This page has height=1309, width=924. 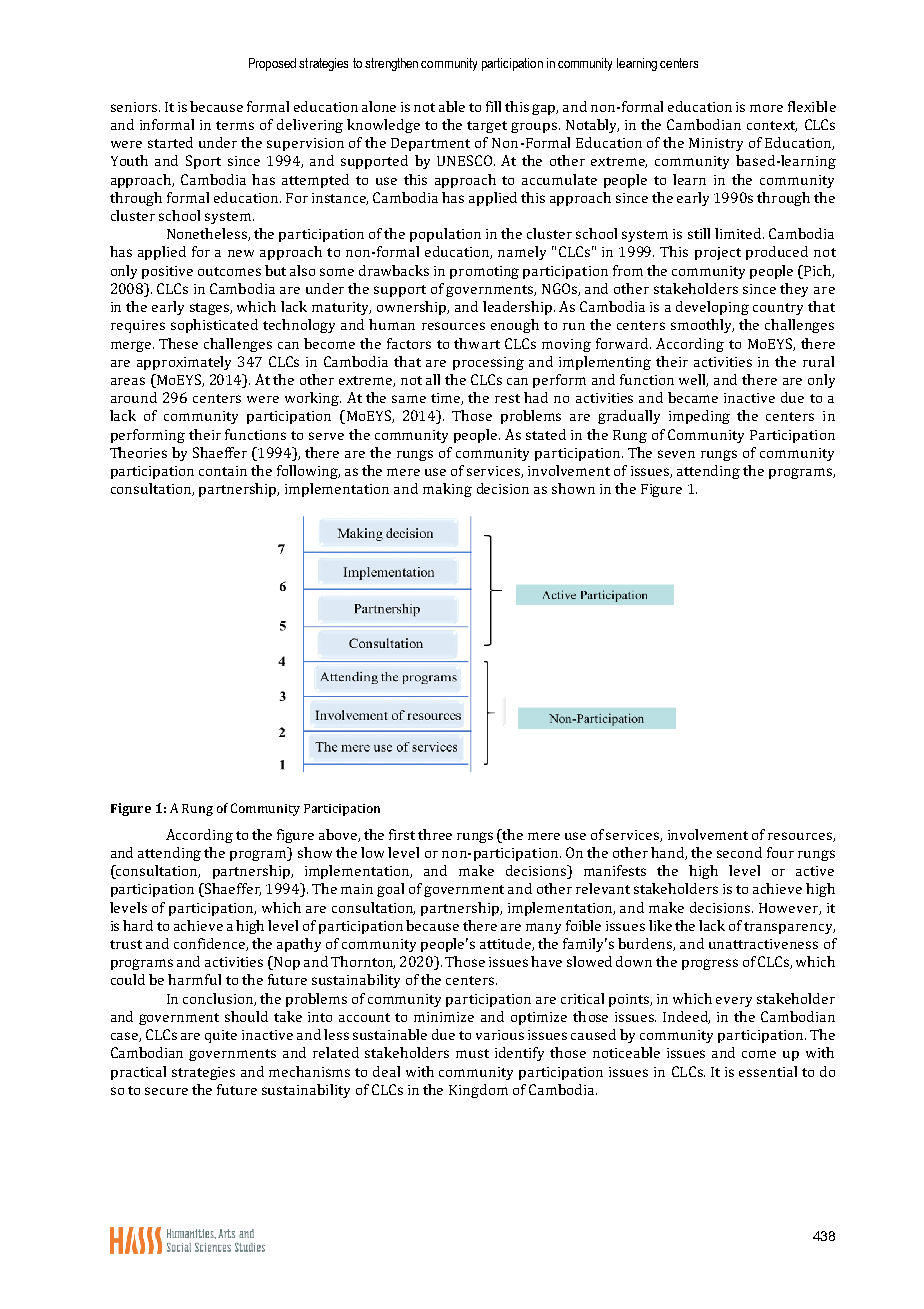 I want to click on seven, so click(x=676, y=454).
